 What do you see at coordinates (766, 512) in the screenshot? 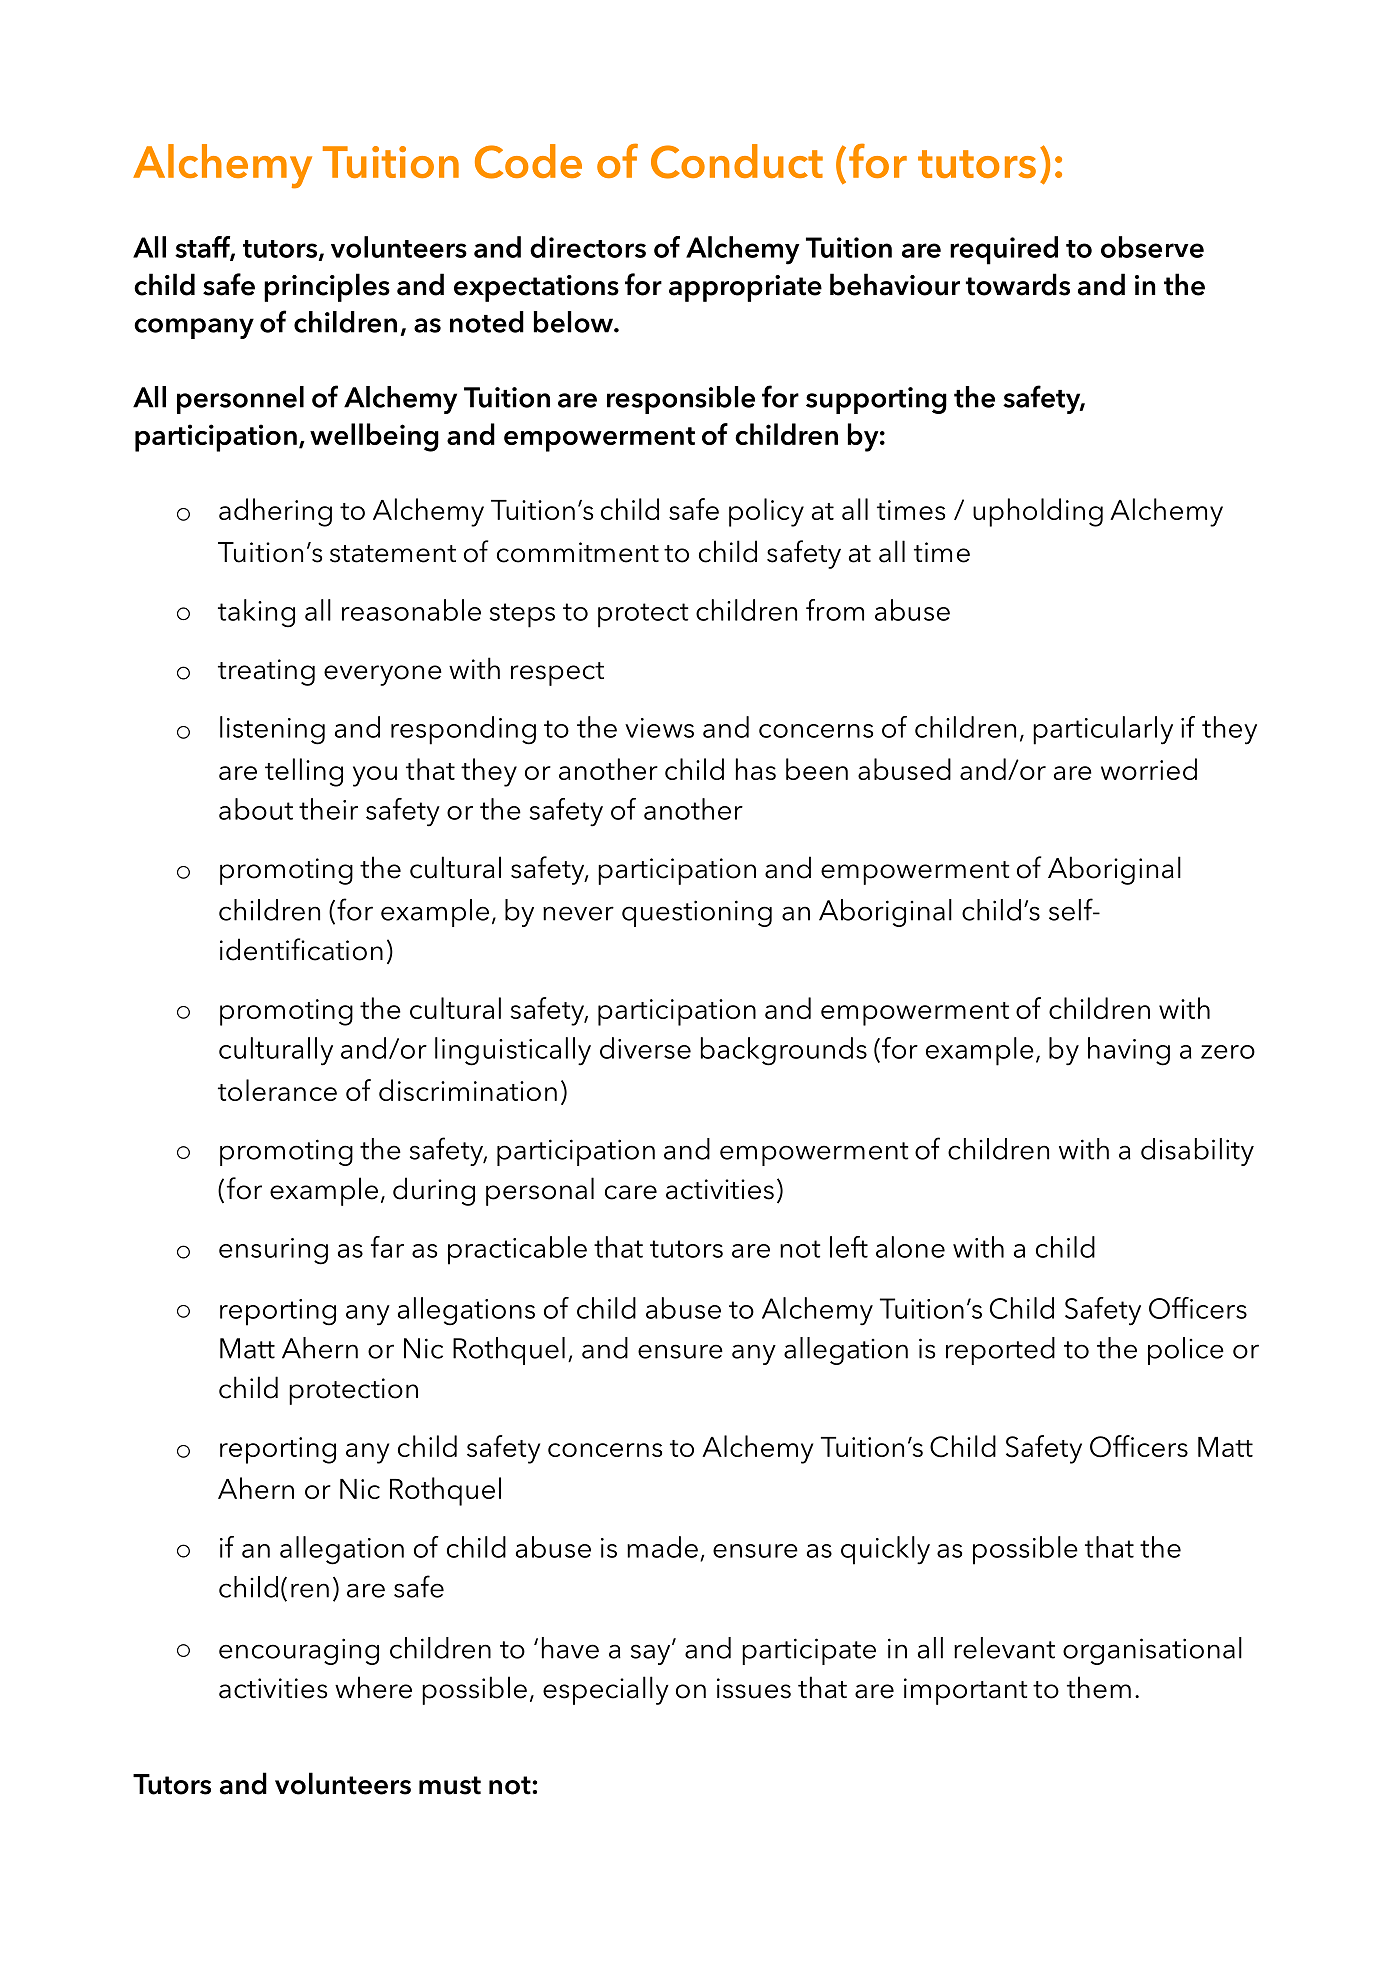
I see `policy` at bounding box center [766, 512].
